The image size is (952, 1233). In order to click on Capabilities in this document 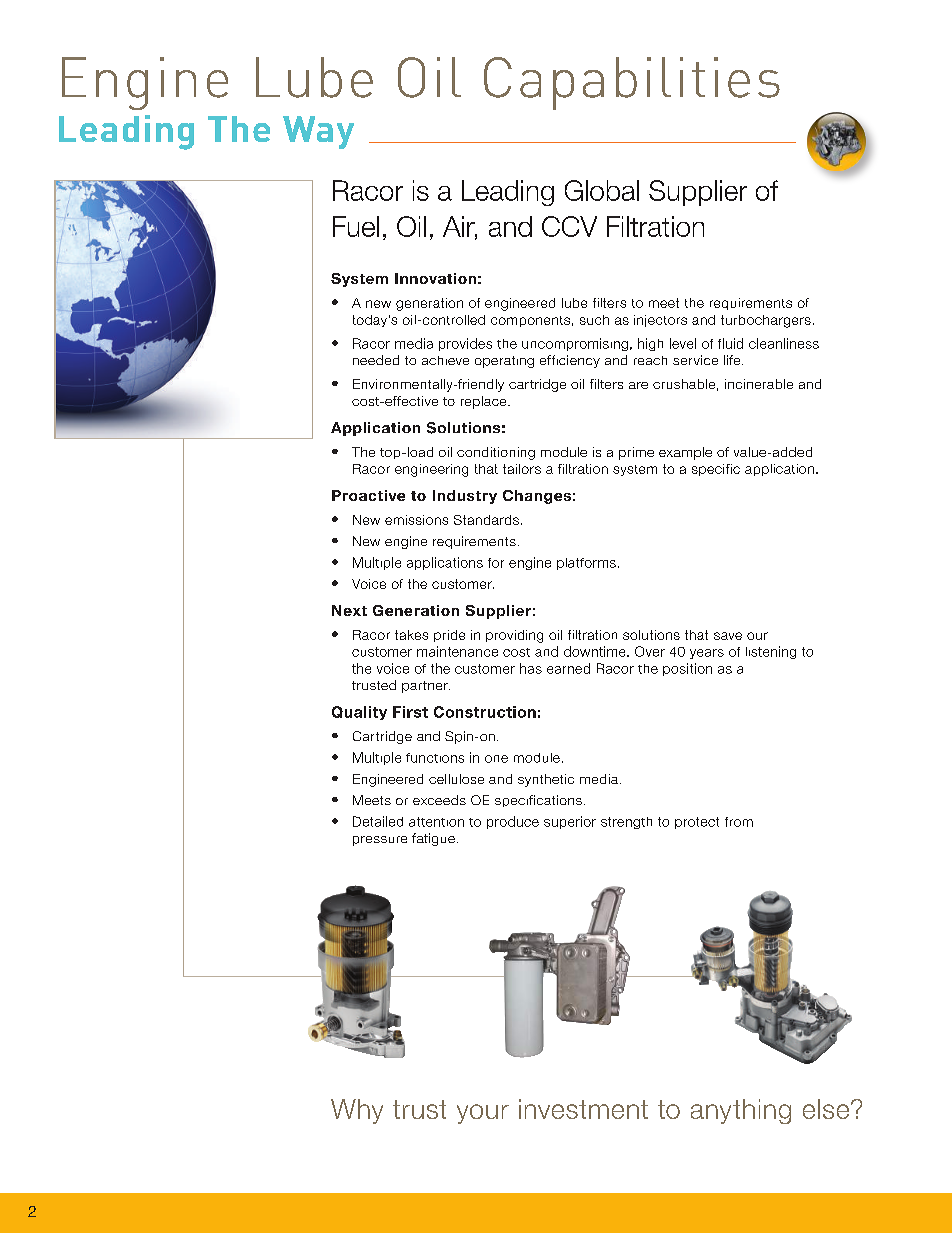, I will do `click(632, 83)`.
